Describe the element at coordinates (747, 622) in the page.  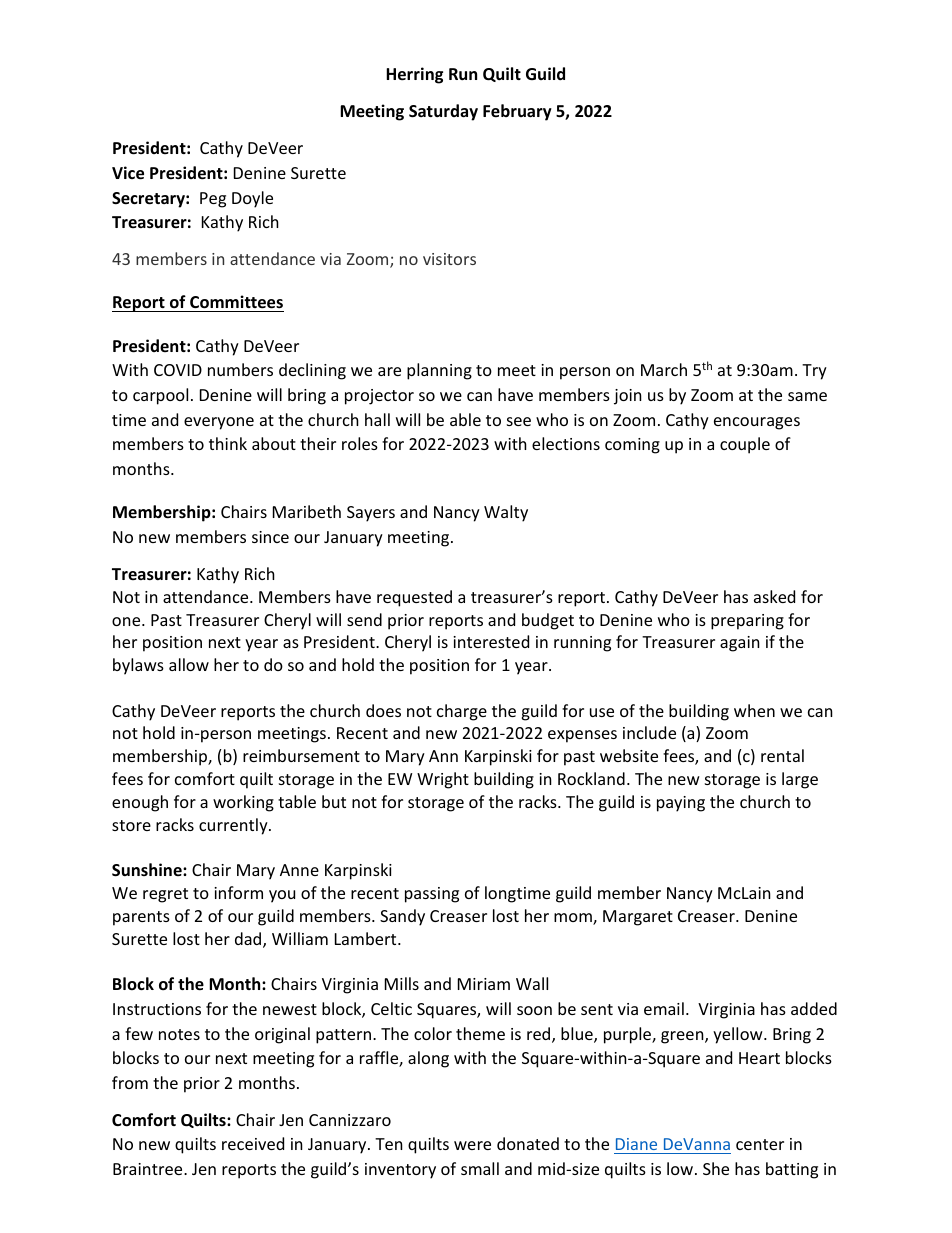
I see `preparing` at that location.
